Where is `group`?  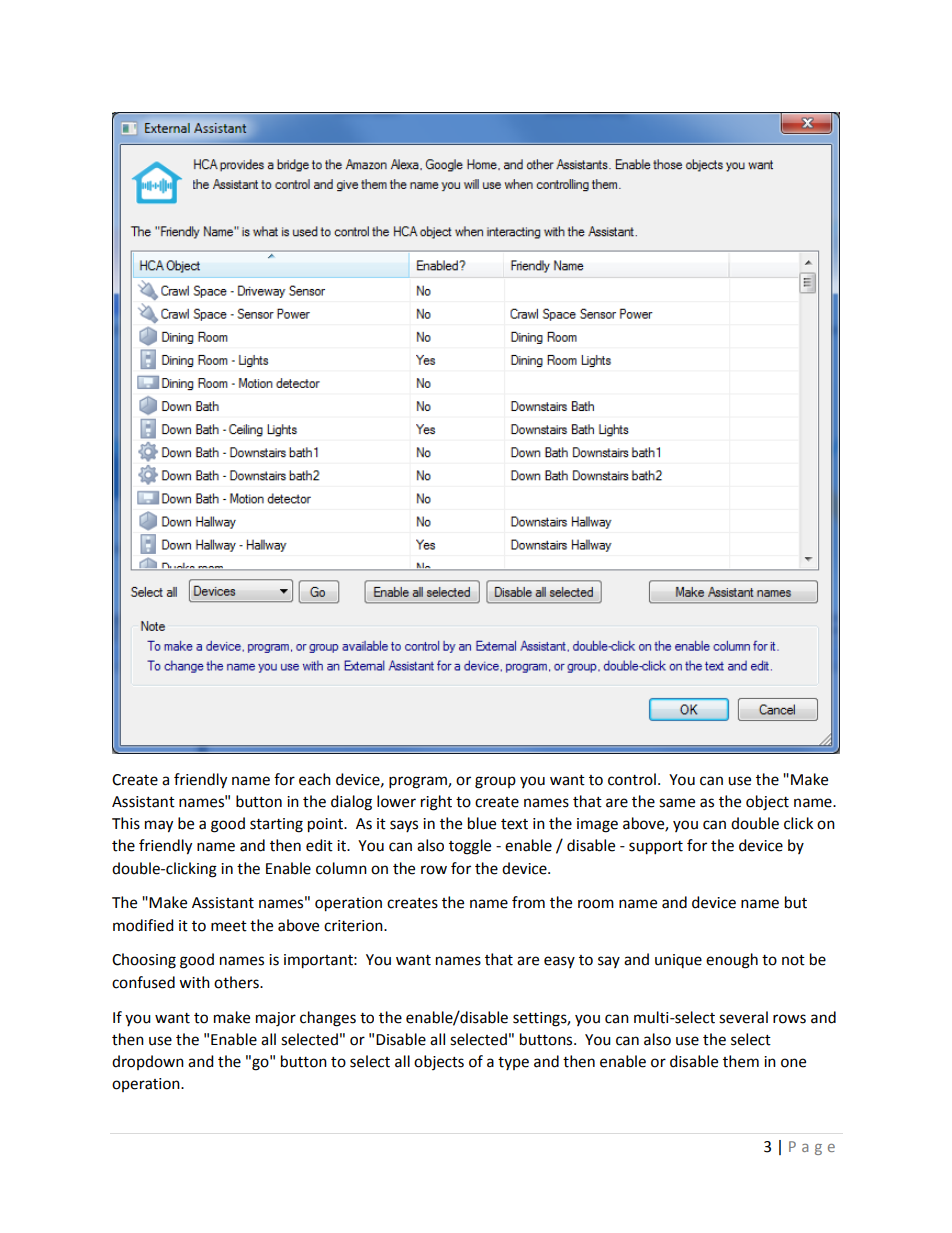 group is located at coordinates (495, 782).
